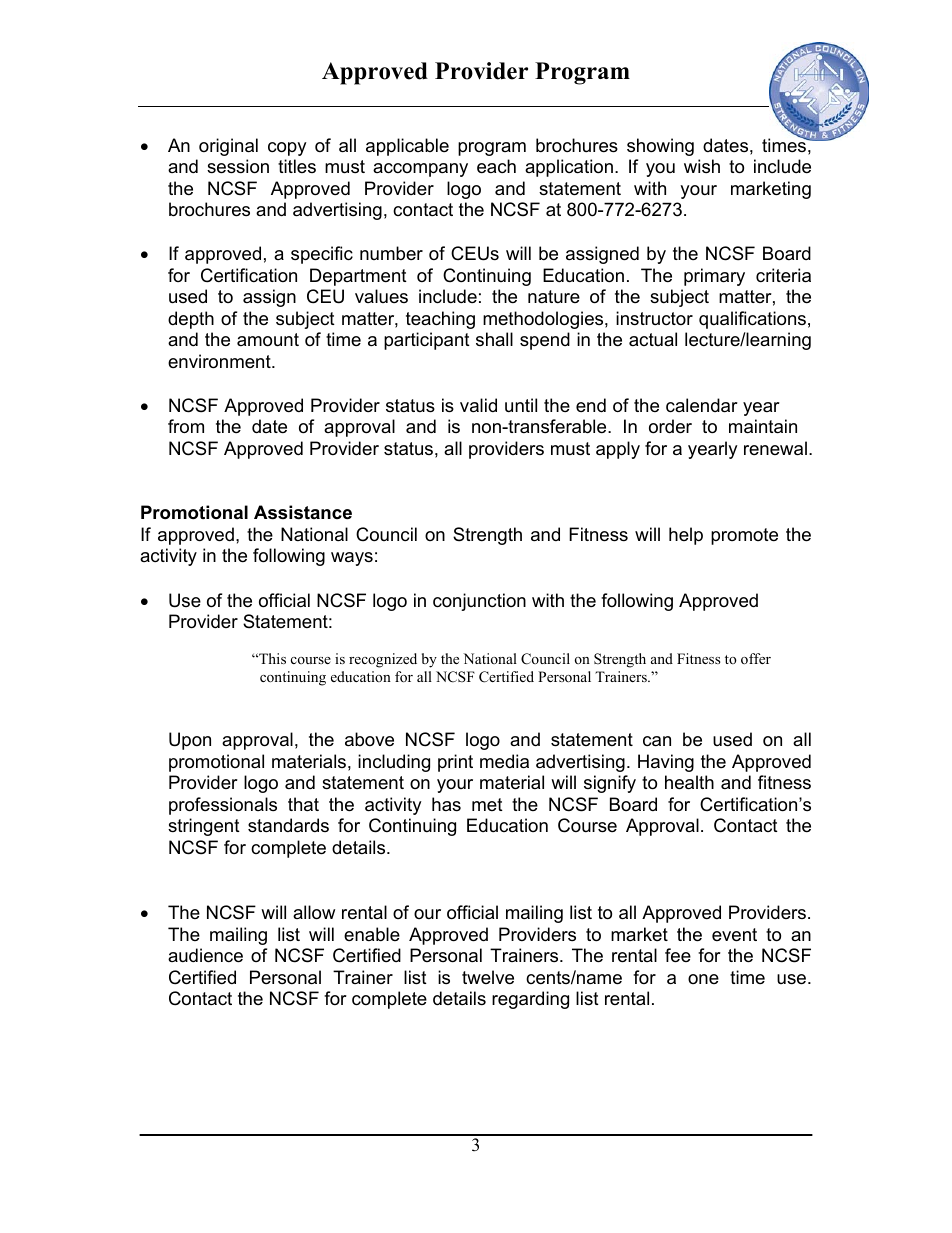 The width and height of the screenshot is (952, 1233). What do you see at coordinates (686, 536) in the screenshot?
I see `help` at bounding box center [686, 536].
